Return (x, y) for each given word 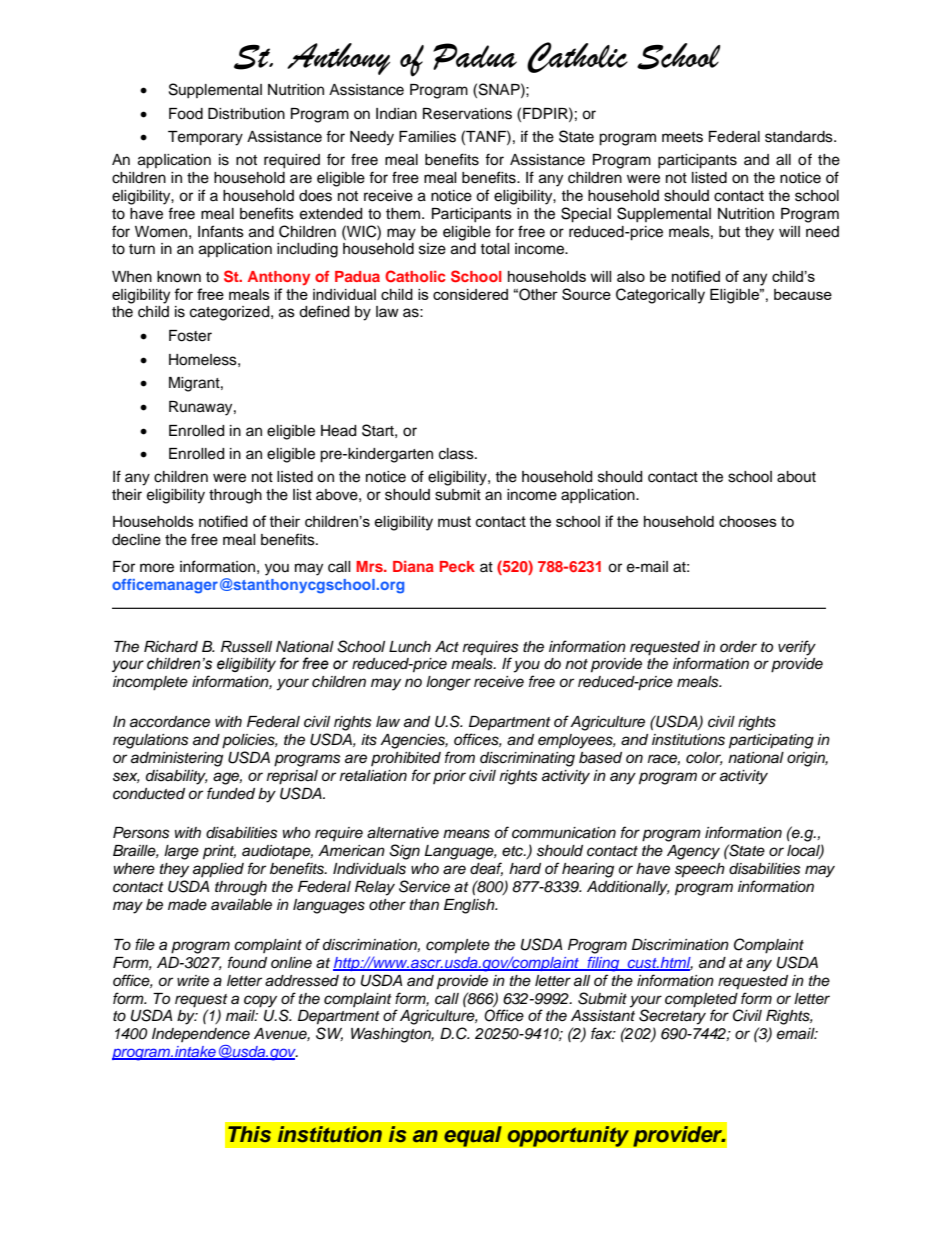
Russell (246, 647)
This (249, 1134)
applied (218, 870)
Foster (190, 336)
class (457, 454)
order (738, 646)
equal (473, 1136)
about (796, 477)
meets (682, 137)
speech (700, 870)
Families (427, 137)
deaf (486, 869)
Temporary (205, 138)
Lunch (410, 647)
